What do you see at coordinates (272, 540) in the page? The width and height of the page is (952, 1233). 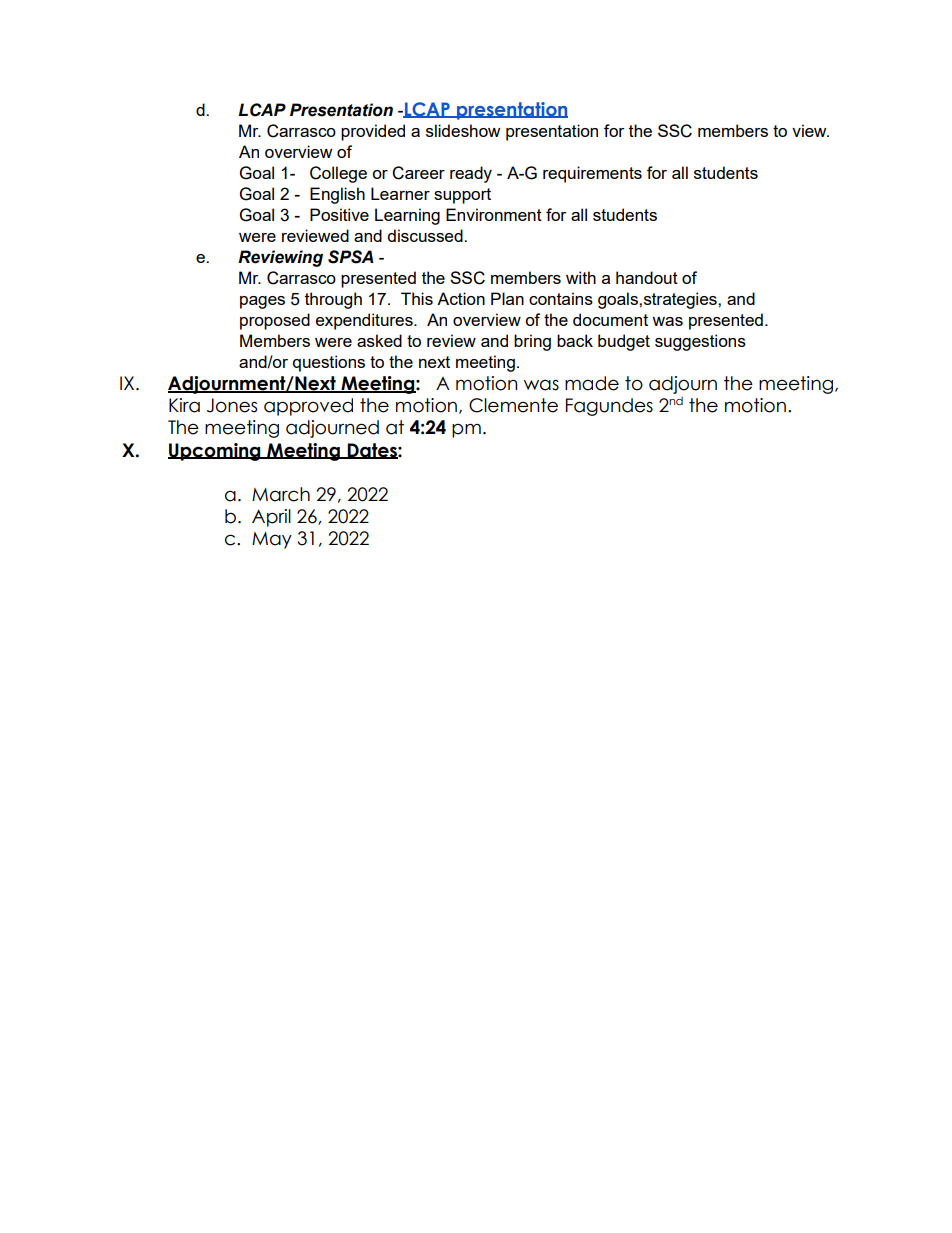 I see `May` at bounding box center [272, 540].
